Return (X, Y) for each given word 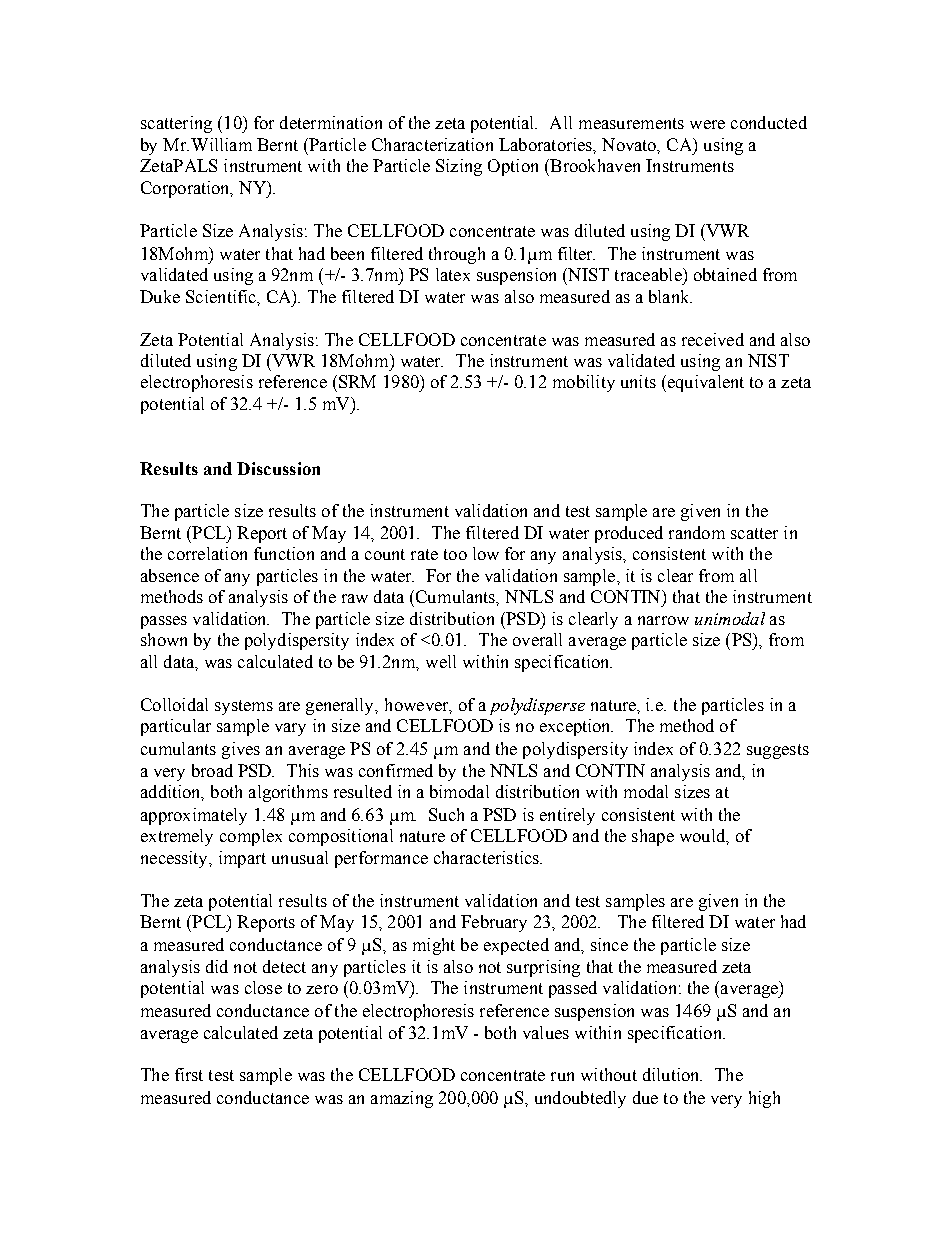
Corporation (187, 189)
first (189, 1074)
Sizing (459, 167)
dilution (672, 1074)
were (707, 124)
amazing (402, 1099)
